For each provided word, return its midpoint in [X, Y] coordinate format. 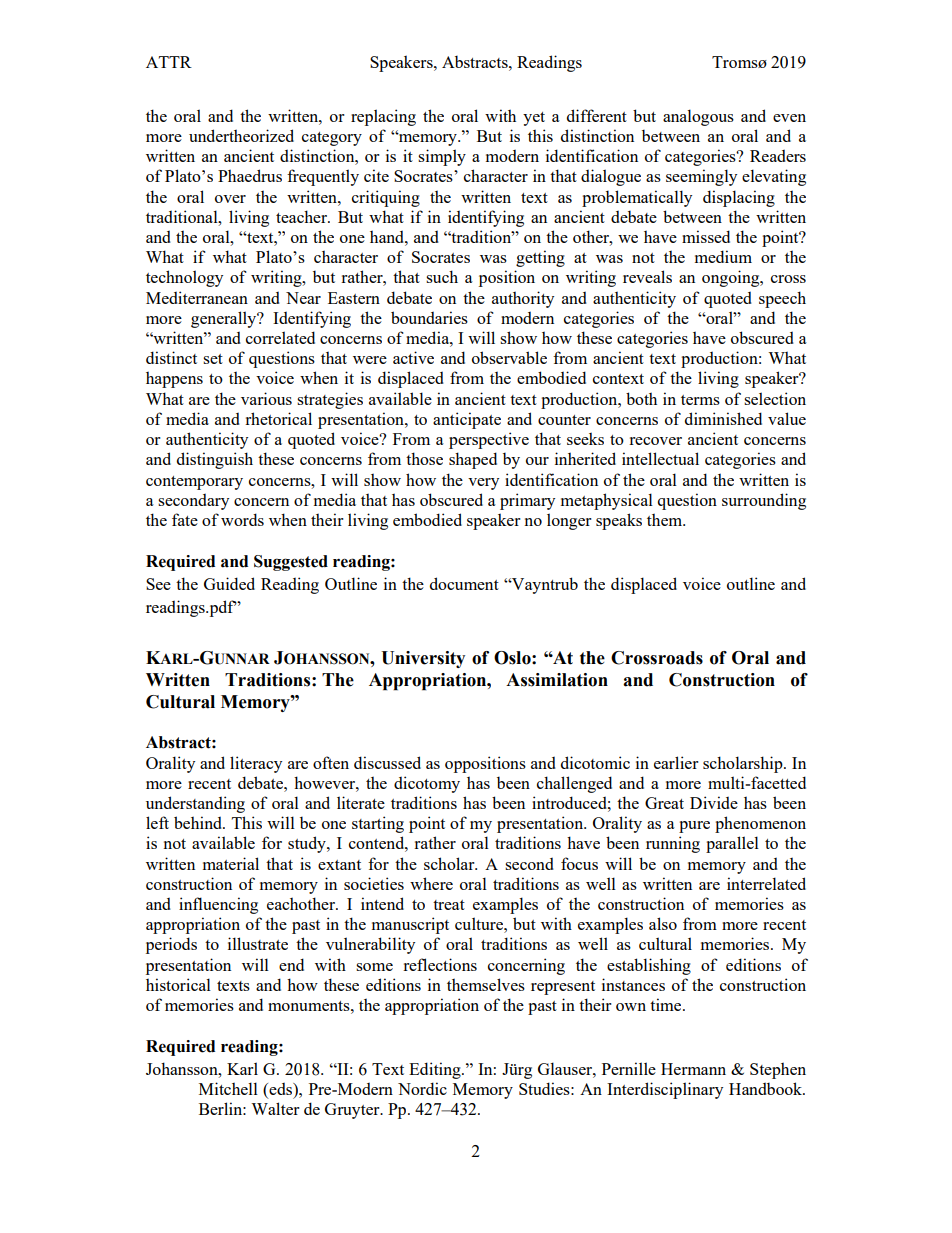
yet [534, 119]
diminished [723, 418]
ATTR [169, 62]
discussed [387, 762]
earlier [676, 762]
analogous [698, 117]
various [266, 398]
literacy [256, 764]
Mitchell [228, 1088]
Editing [436, 1070]
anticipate [467, 420]
